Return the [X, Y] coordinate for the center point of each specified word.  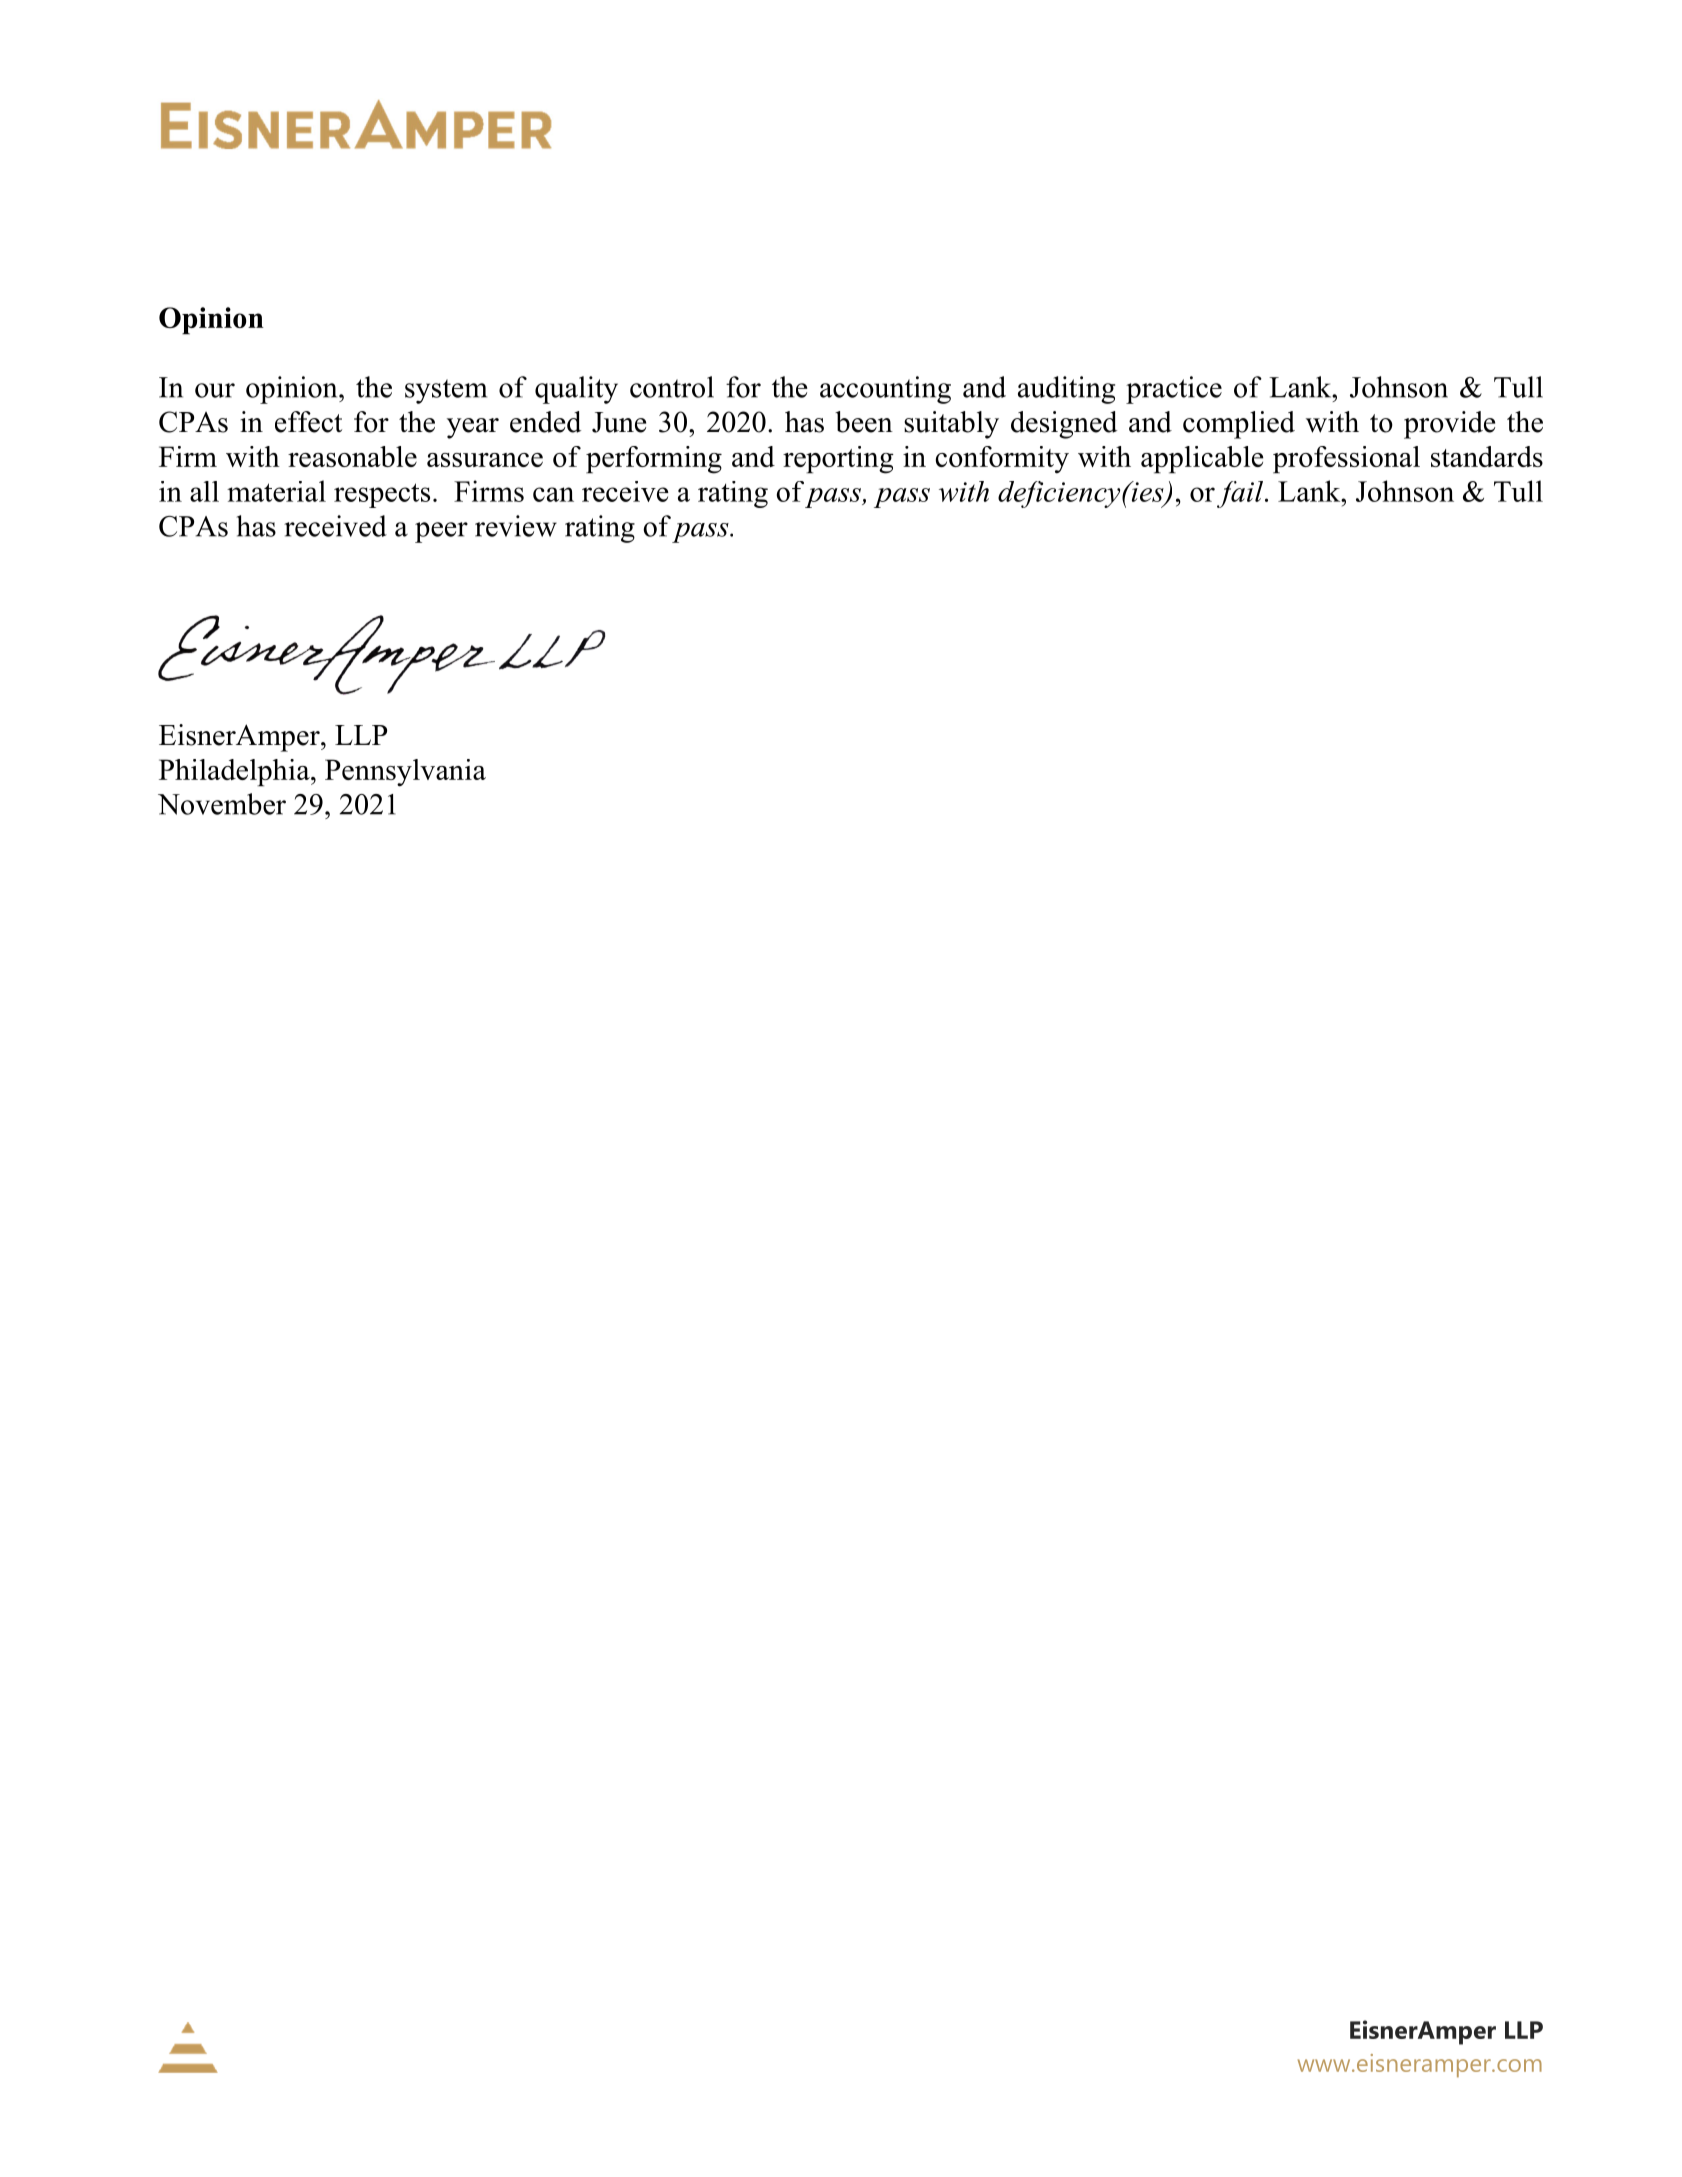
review [516, 526]
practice [1174, 390]
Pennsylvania [405, 773]
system [446, 391]
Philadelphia [235, 773]
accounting [885, 390]
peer [441, 532]
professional [1346, 460]
